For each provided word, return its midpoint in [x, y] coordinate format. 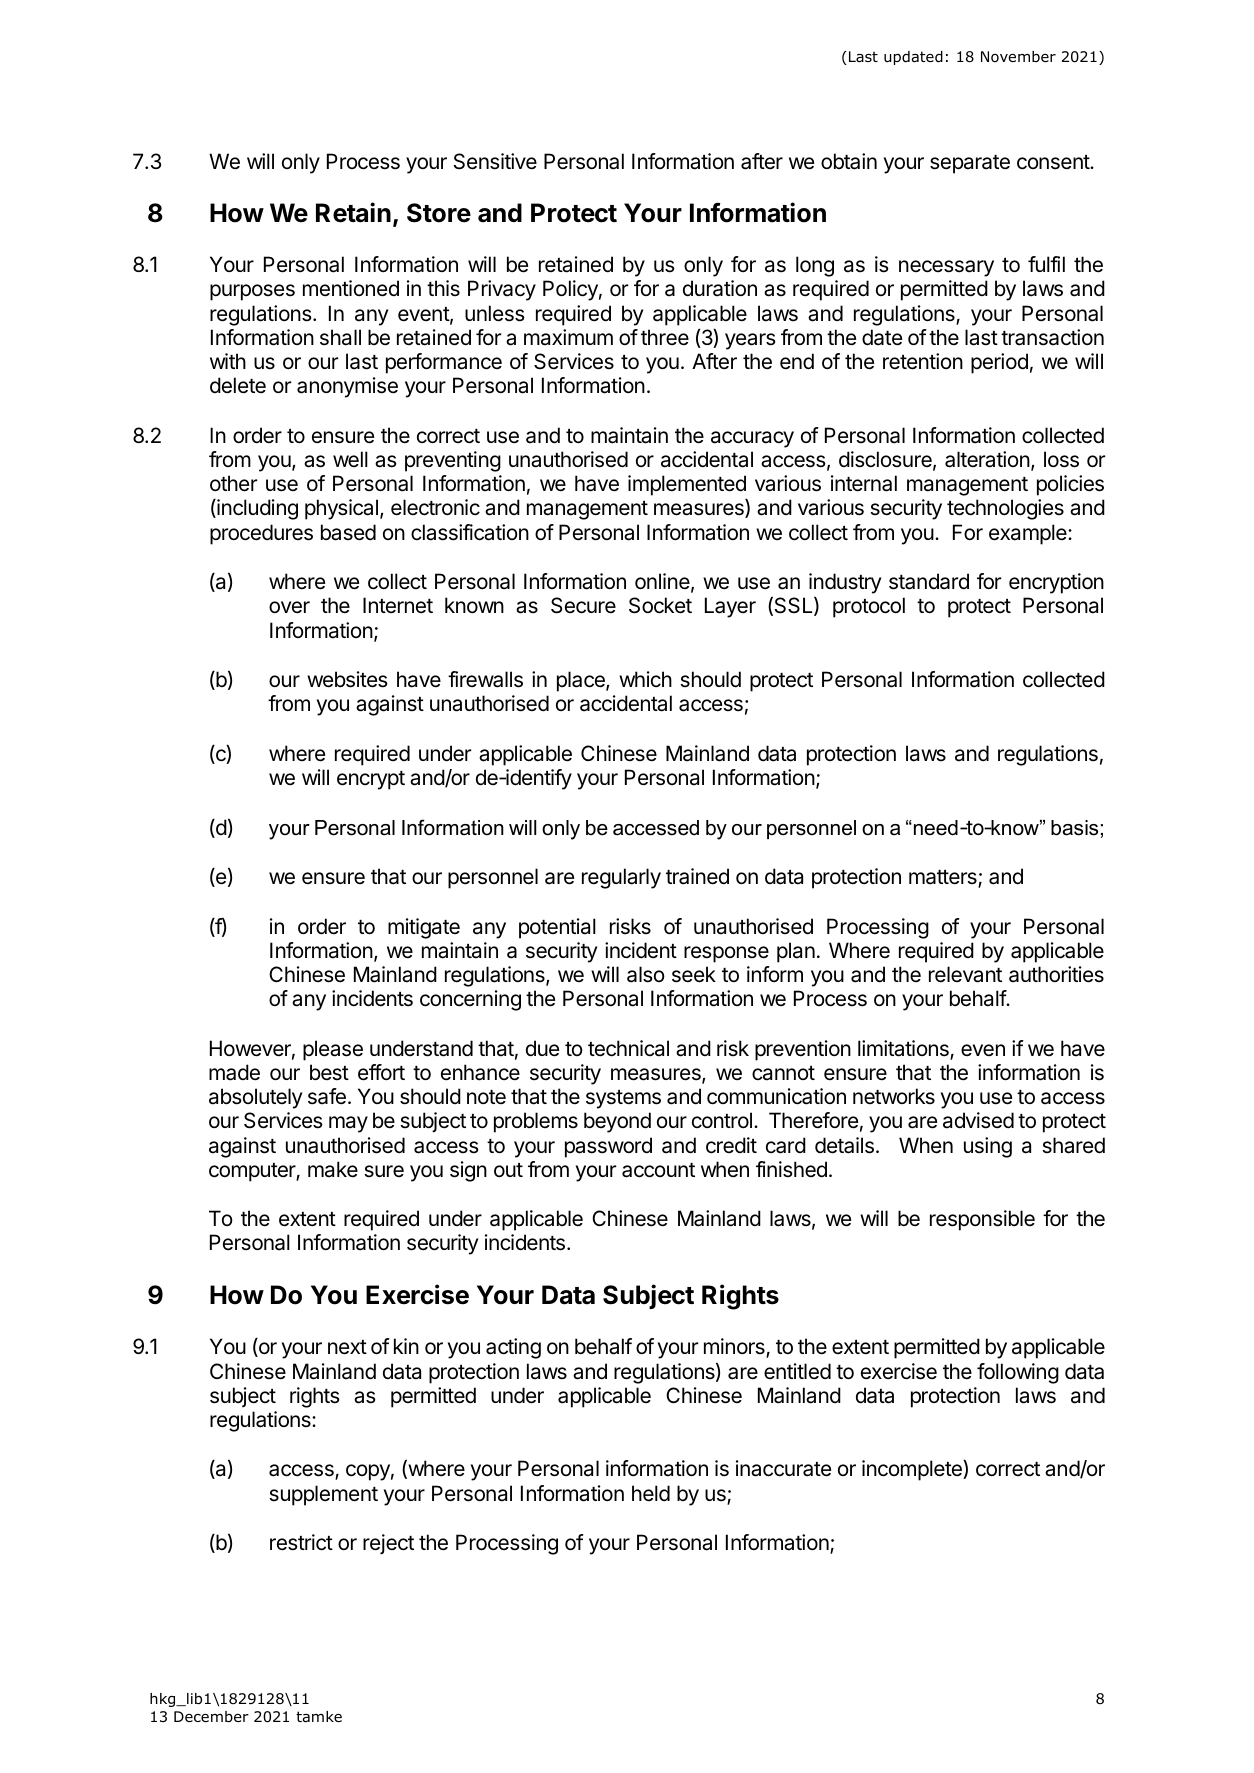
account [658, 1170]
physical [341, 509]
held [651, 1493]
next [347, 1347]
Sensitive [495, 161]
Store [439, 213]
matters [944, 878]
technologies [1005, 509]
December [211, 1716]
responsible [982, 1220]
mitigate [424, 928]
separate [970, 164]
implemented [687, 487]
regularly [621, 878]
